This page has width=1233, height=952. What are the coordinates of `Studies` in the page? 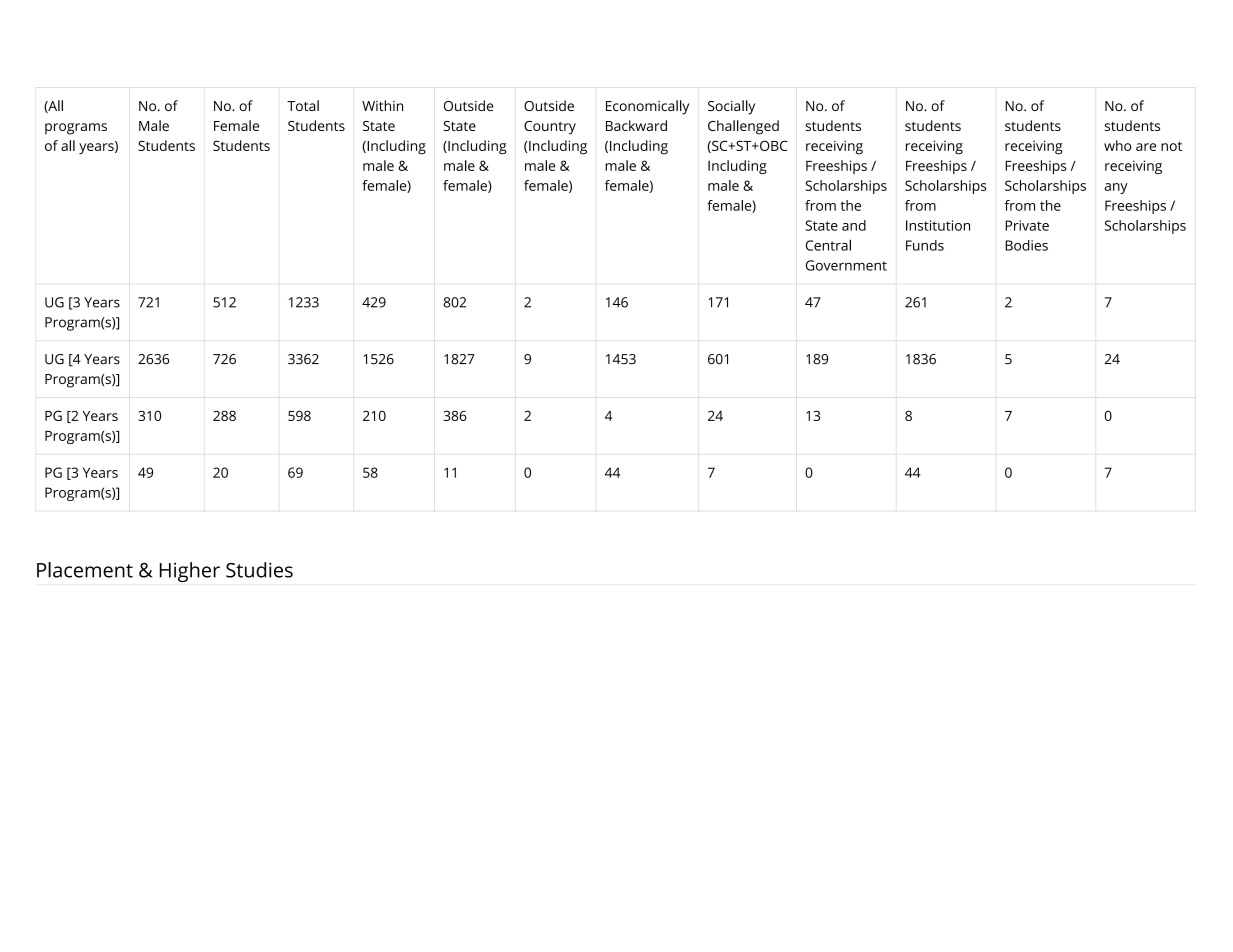 It's located at (259, 570).
